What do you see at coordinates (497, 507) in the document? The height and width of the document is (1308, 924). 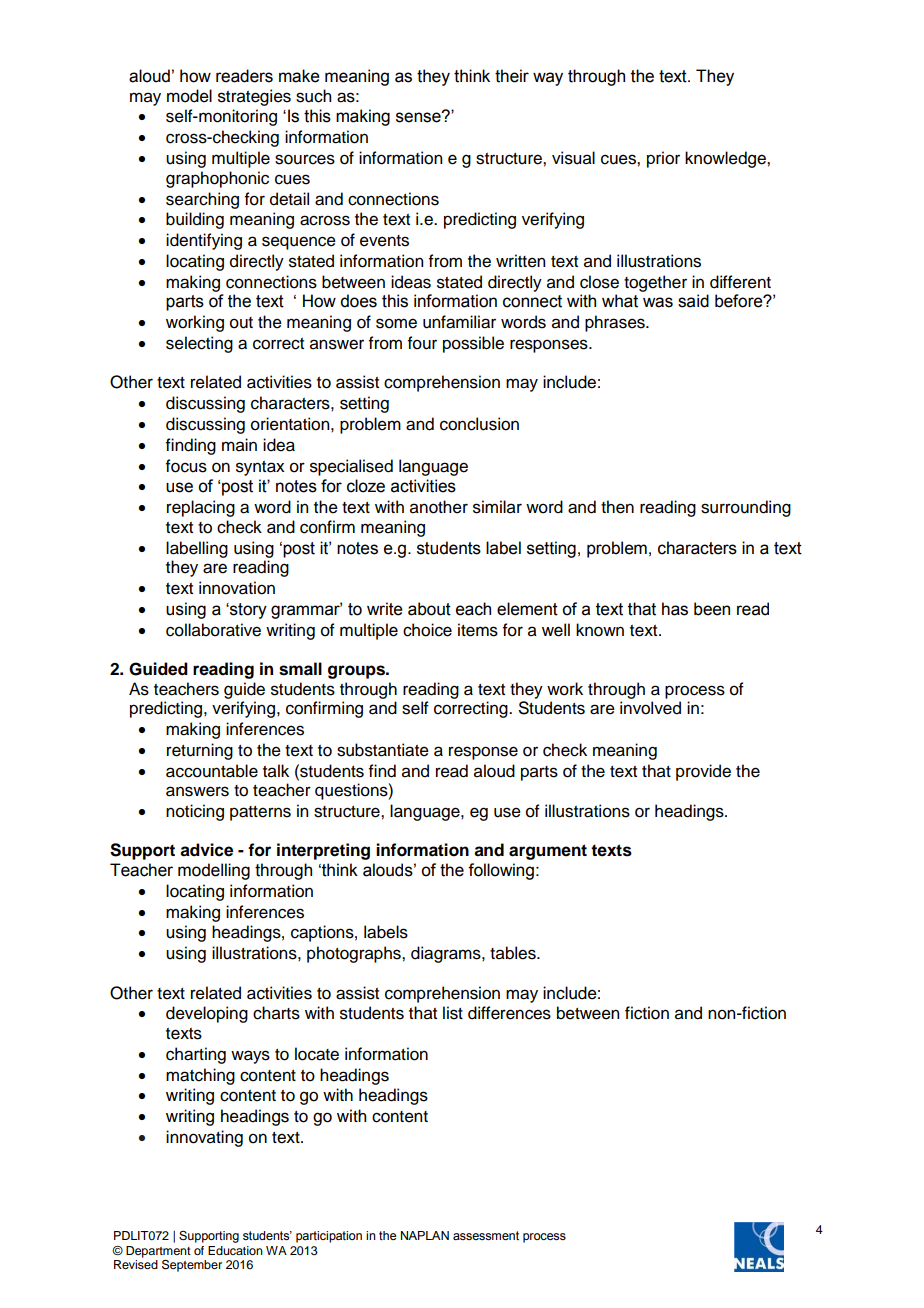 I see `similar` at bounding box center [497, 507].
